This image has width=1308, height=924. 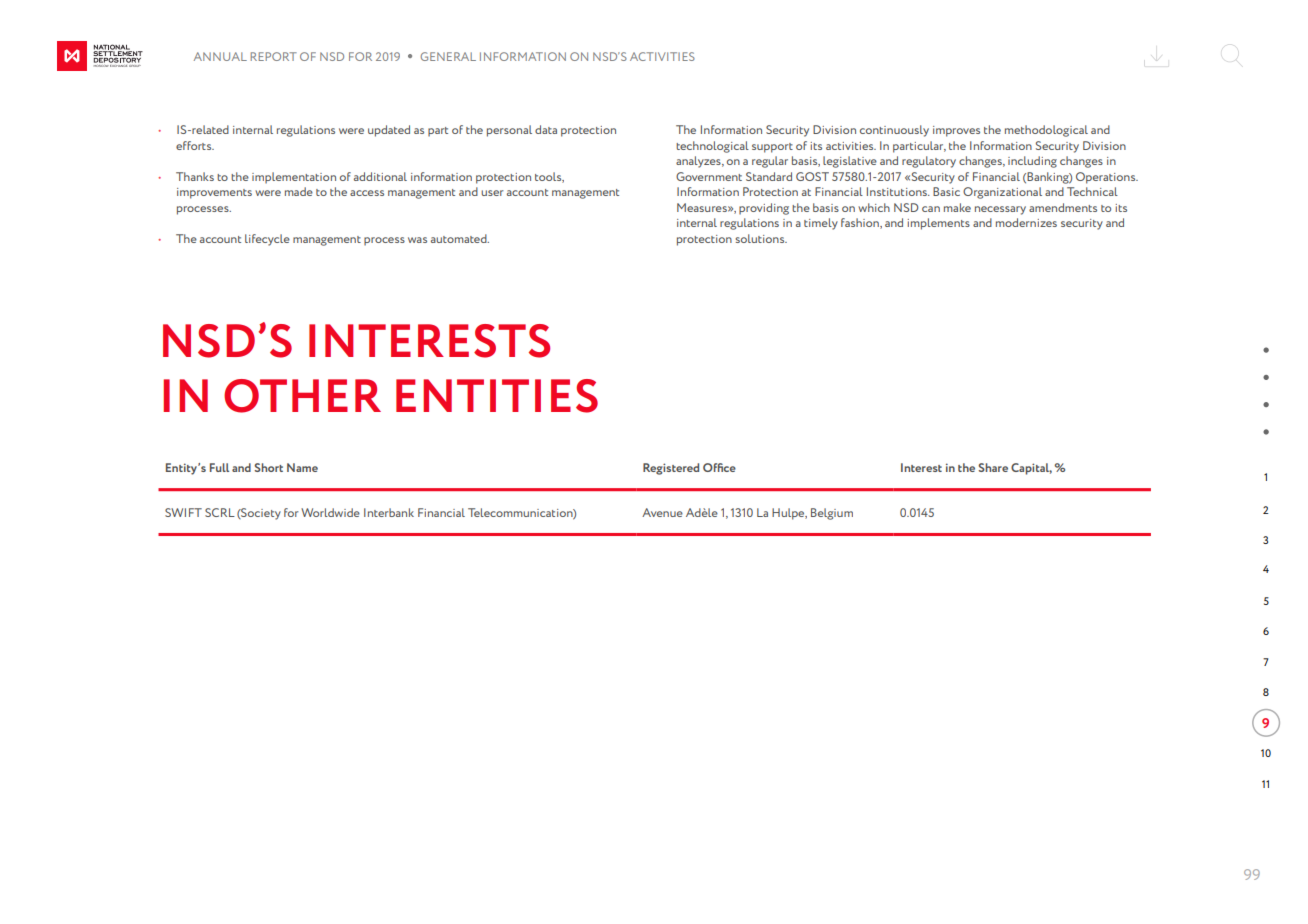 I want to click on REPORT, so click(x=273, y=56).
